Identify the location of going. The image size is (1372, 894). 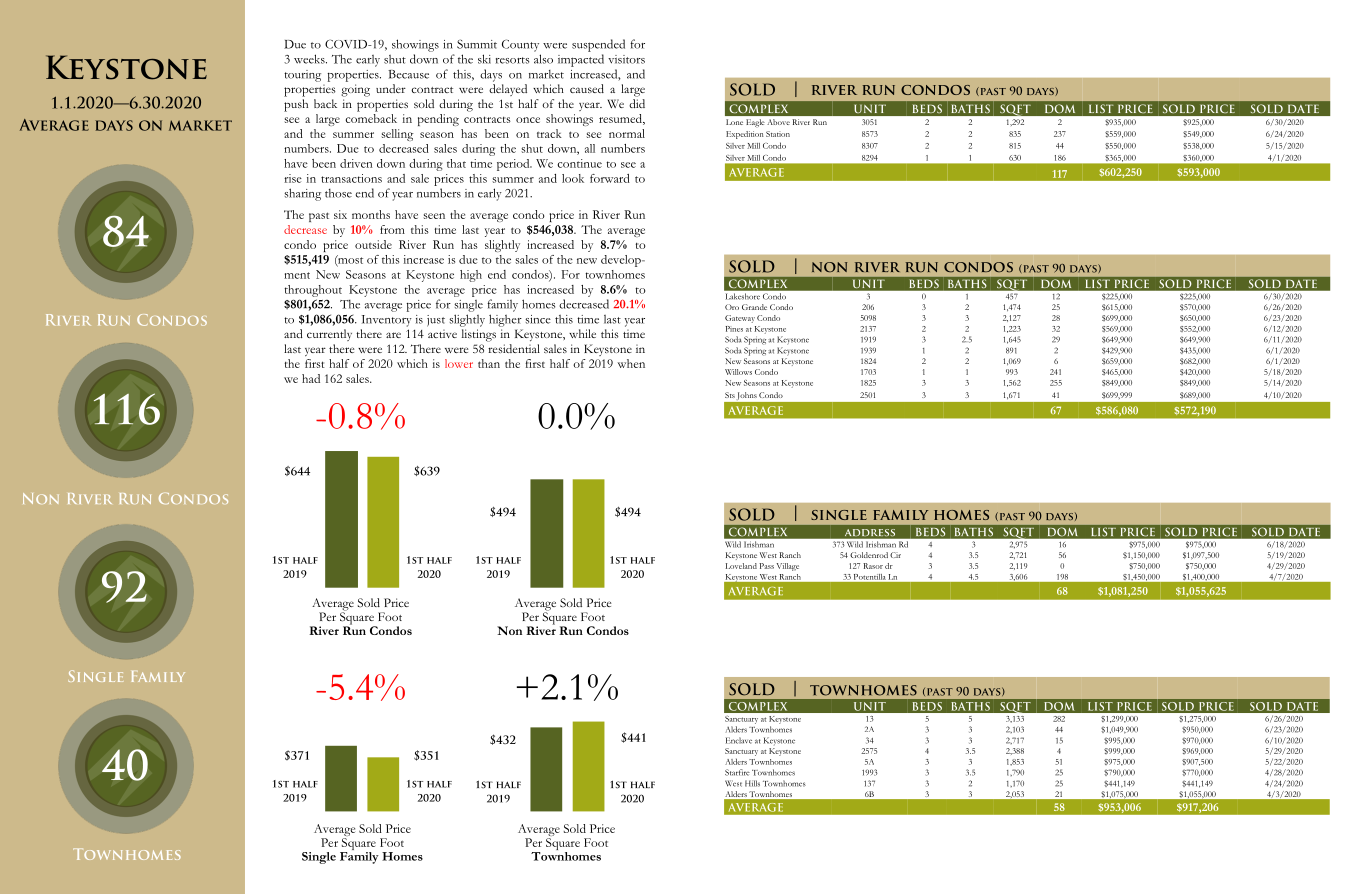
(355, 90).
